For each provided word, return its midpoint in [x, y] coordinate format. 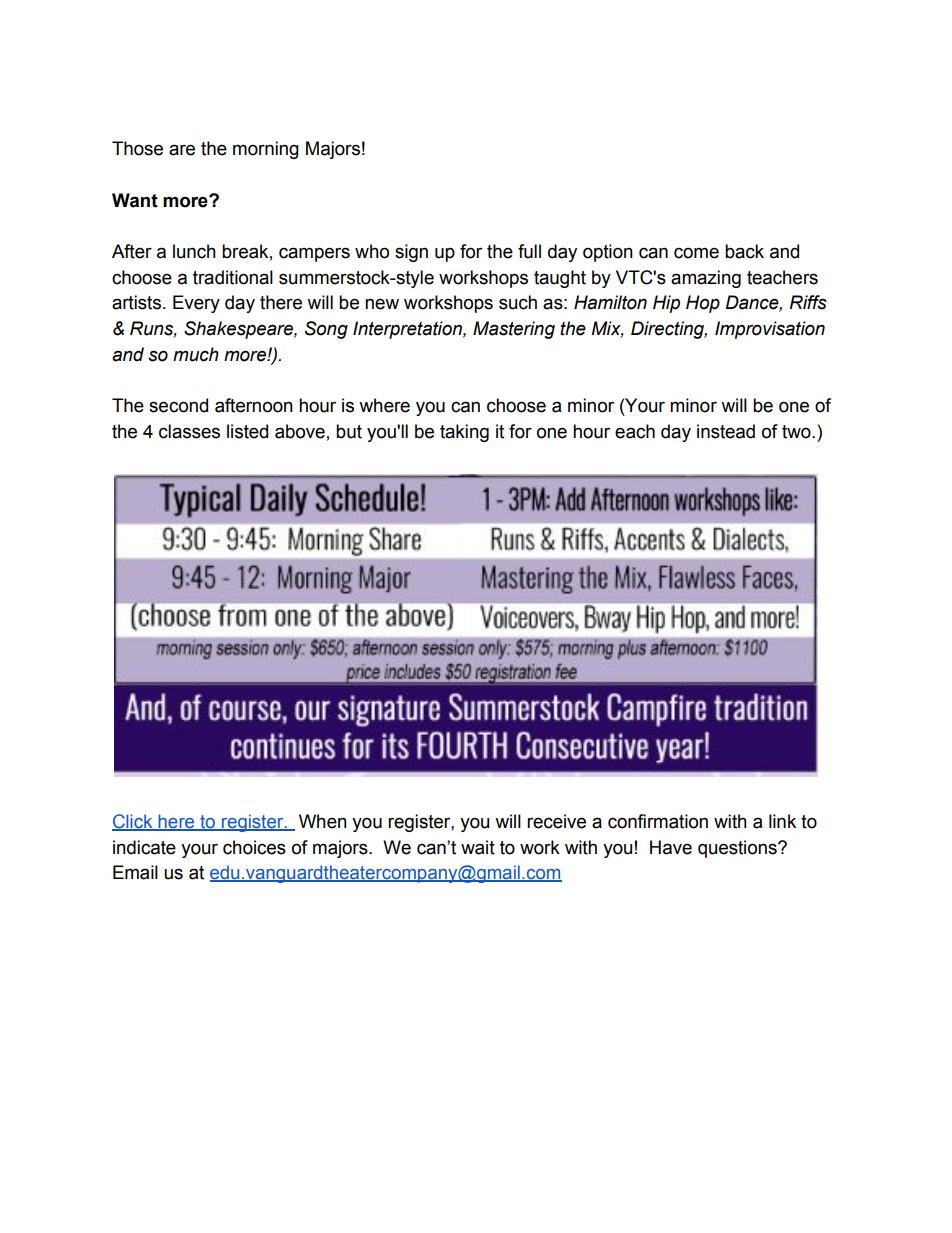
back [744, 251]
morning [266, 150]
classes [189, 431]
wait [478, 847]
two [797, 432]
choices [254, 847]
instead [726, 431]
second [178, 405]
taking [464, 433]
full [529, 251]
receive [556, 821]
